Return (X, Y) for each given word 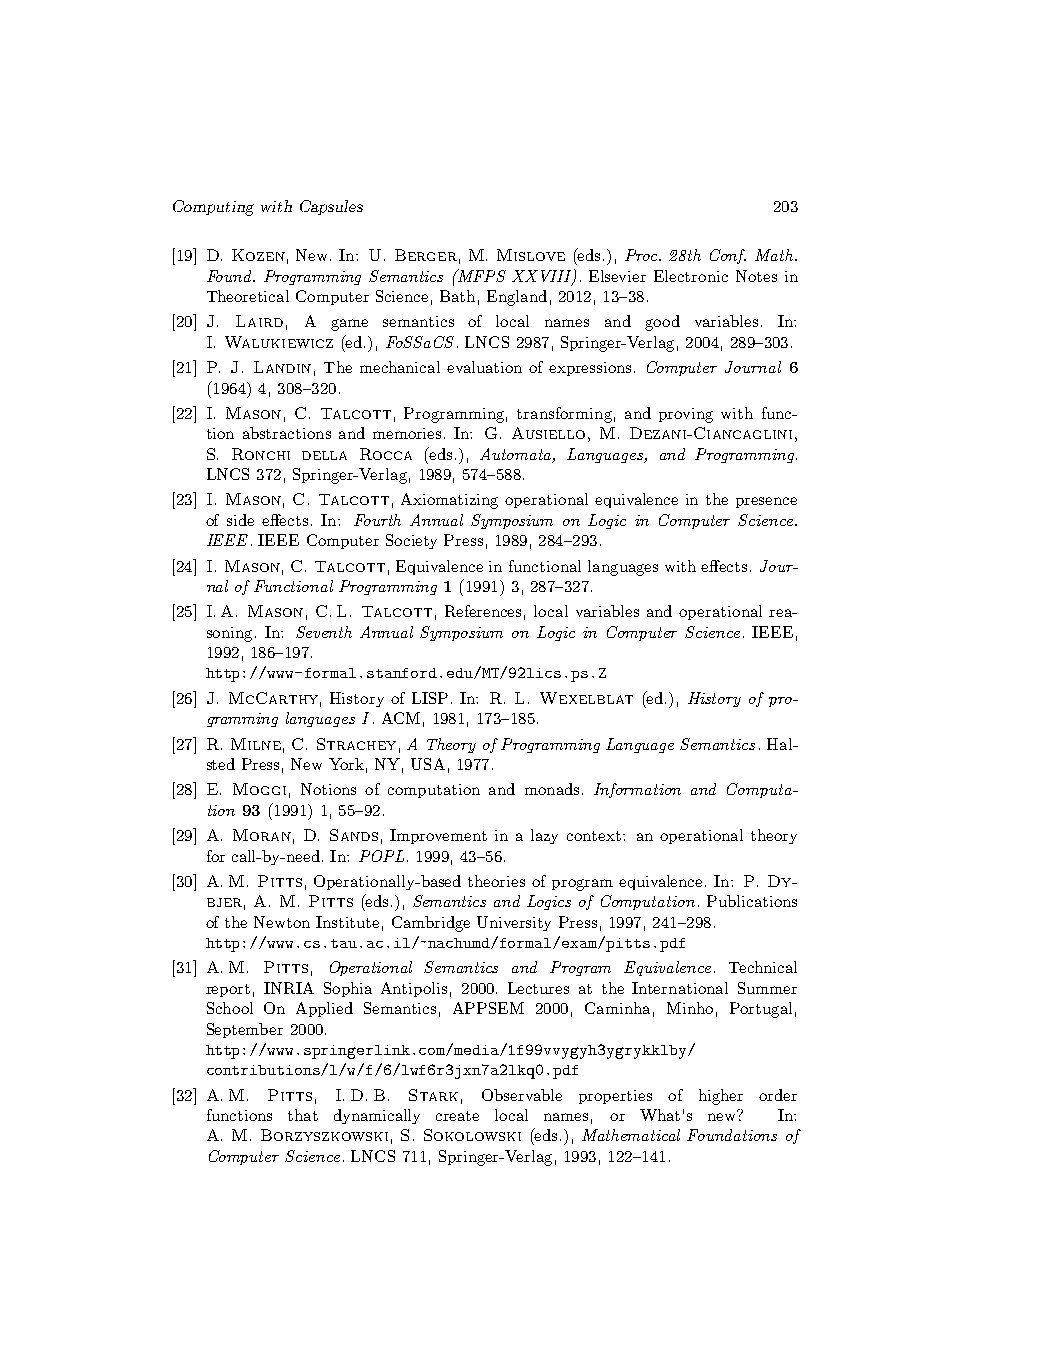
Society (411, 541)
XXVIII (543, 277)
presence (766, 502)
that (303, 1115)
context (594, 836)
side (240, 520)
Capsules (331, 207)
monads (552, 789)
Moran (262, 835)
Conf (728, 256)
